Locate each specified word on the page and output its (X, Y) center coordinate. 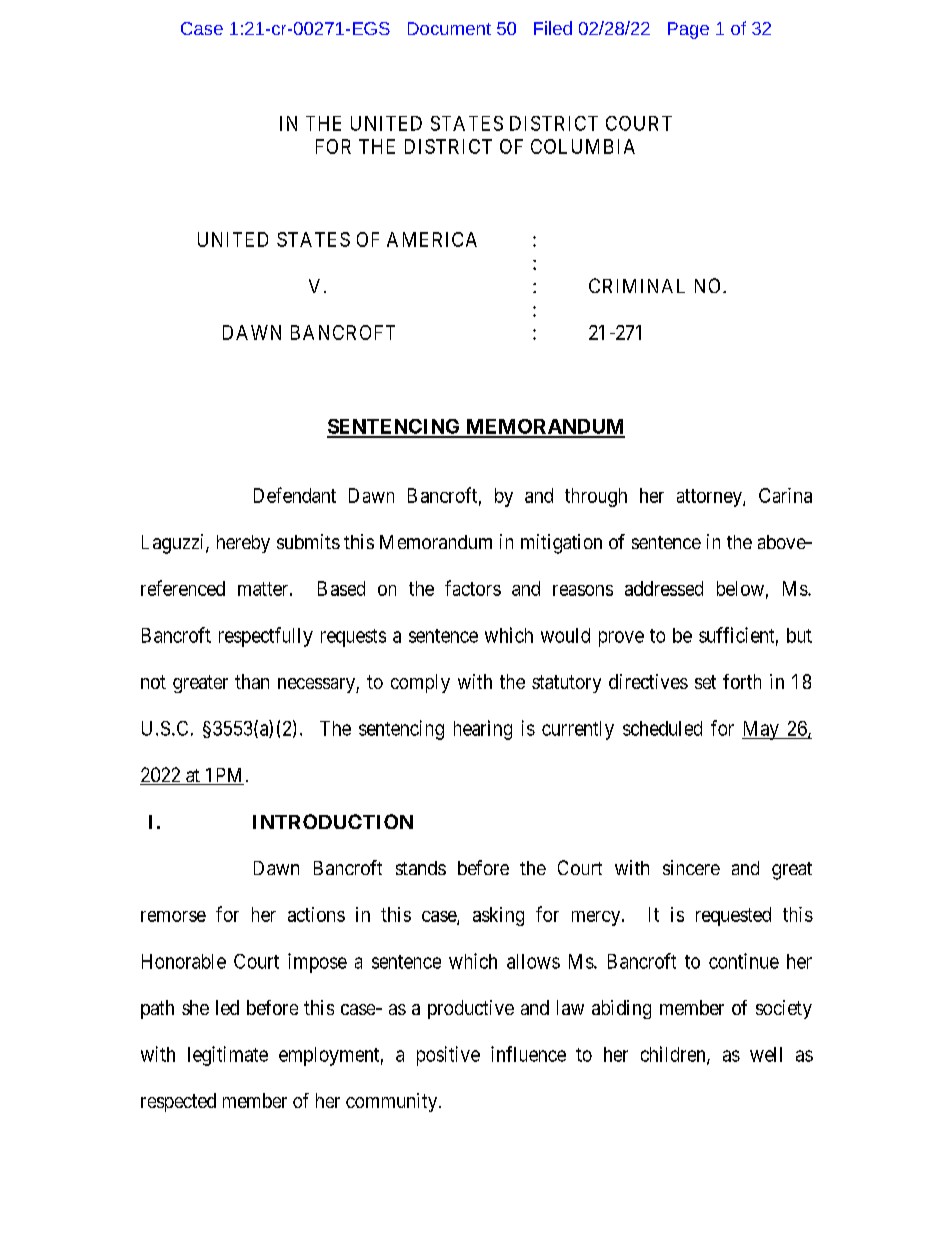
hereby (243, 544)
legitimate (228, 1056)
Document (449, 28)
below (740, 588)
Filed (553, 28)
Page (688, 30)
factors (473, 588)
